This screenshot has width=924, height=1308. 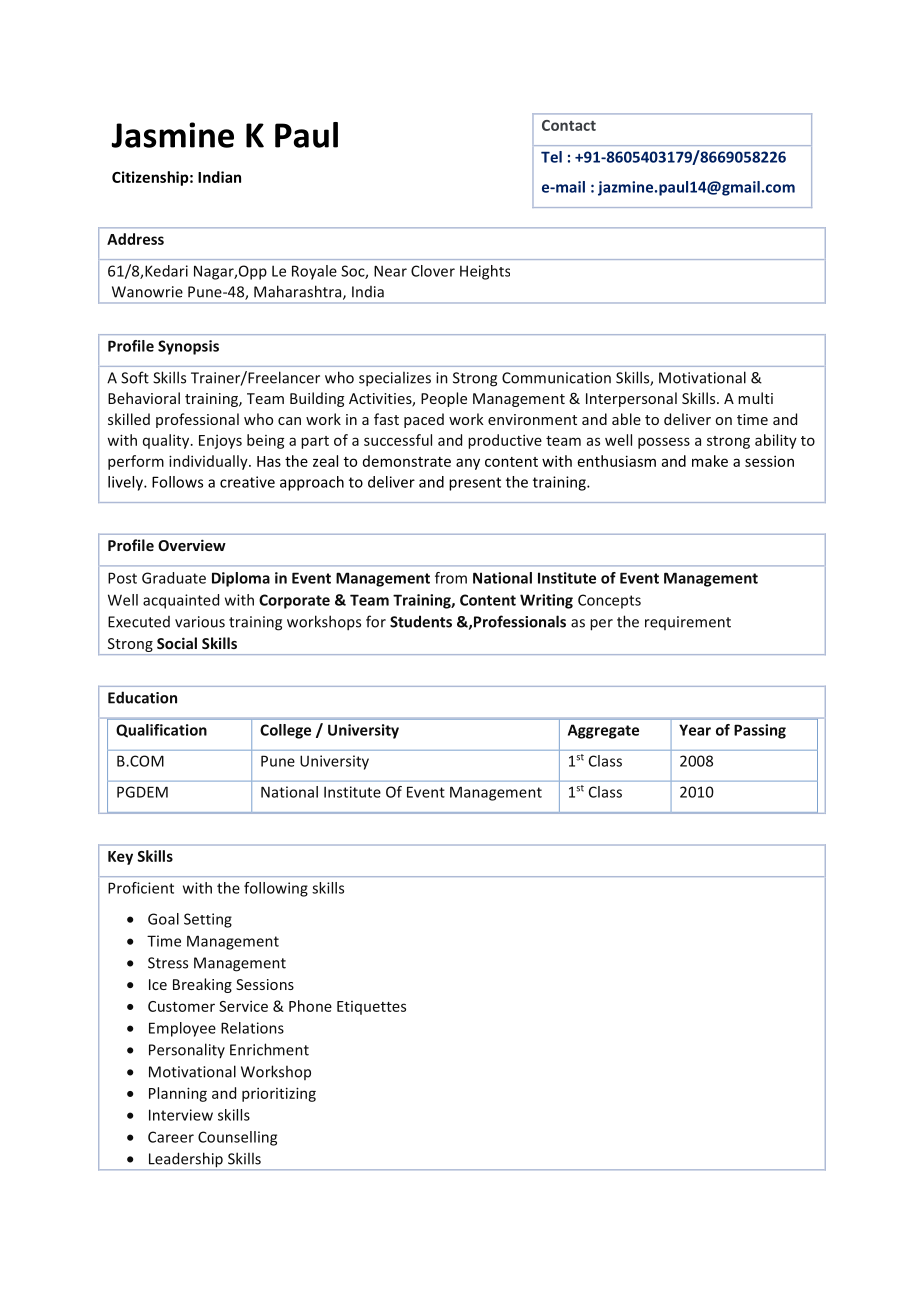 I want to click on Behavioral, so click(x=144, y=398).
